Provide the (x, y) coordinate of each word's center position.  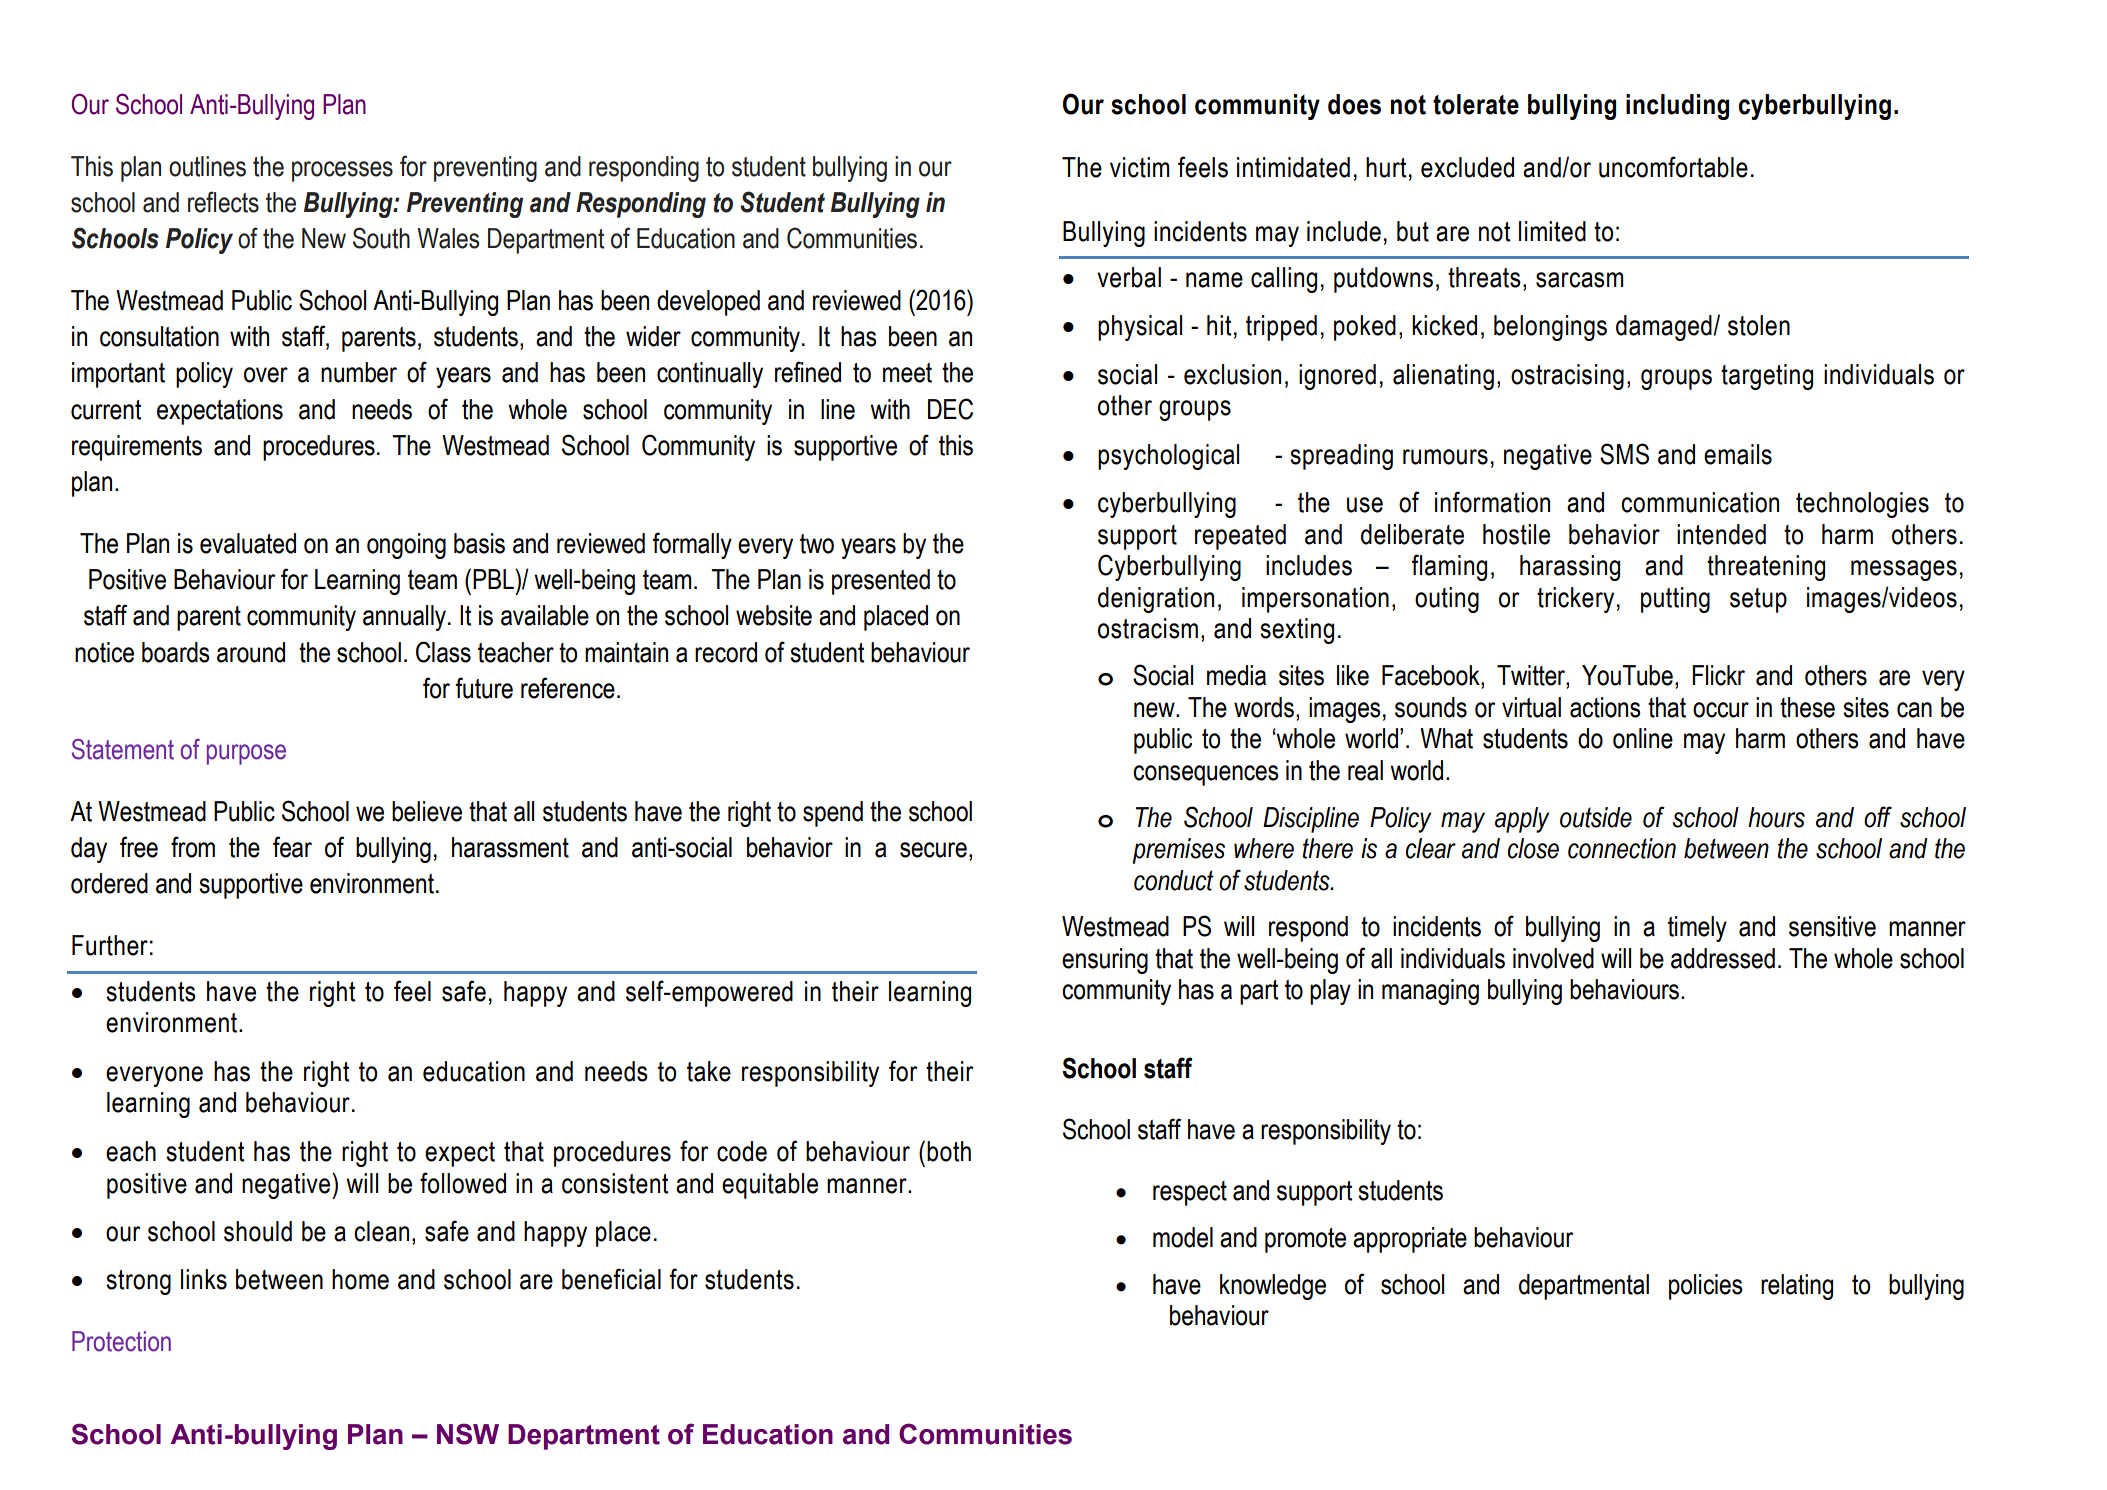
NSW (468, 1434)
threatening (1766, 568)
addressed (1723, 958)
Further (110, 945)
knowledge (1273, 1287)
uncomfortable (1673, 167)
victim (1139, 167)
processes (342, 171)
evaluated (248, 543)
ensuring (1105, 961)
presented (881, 582)
